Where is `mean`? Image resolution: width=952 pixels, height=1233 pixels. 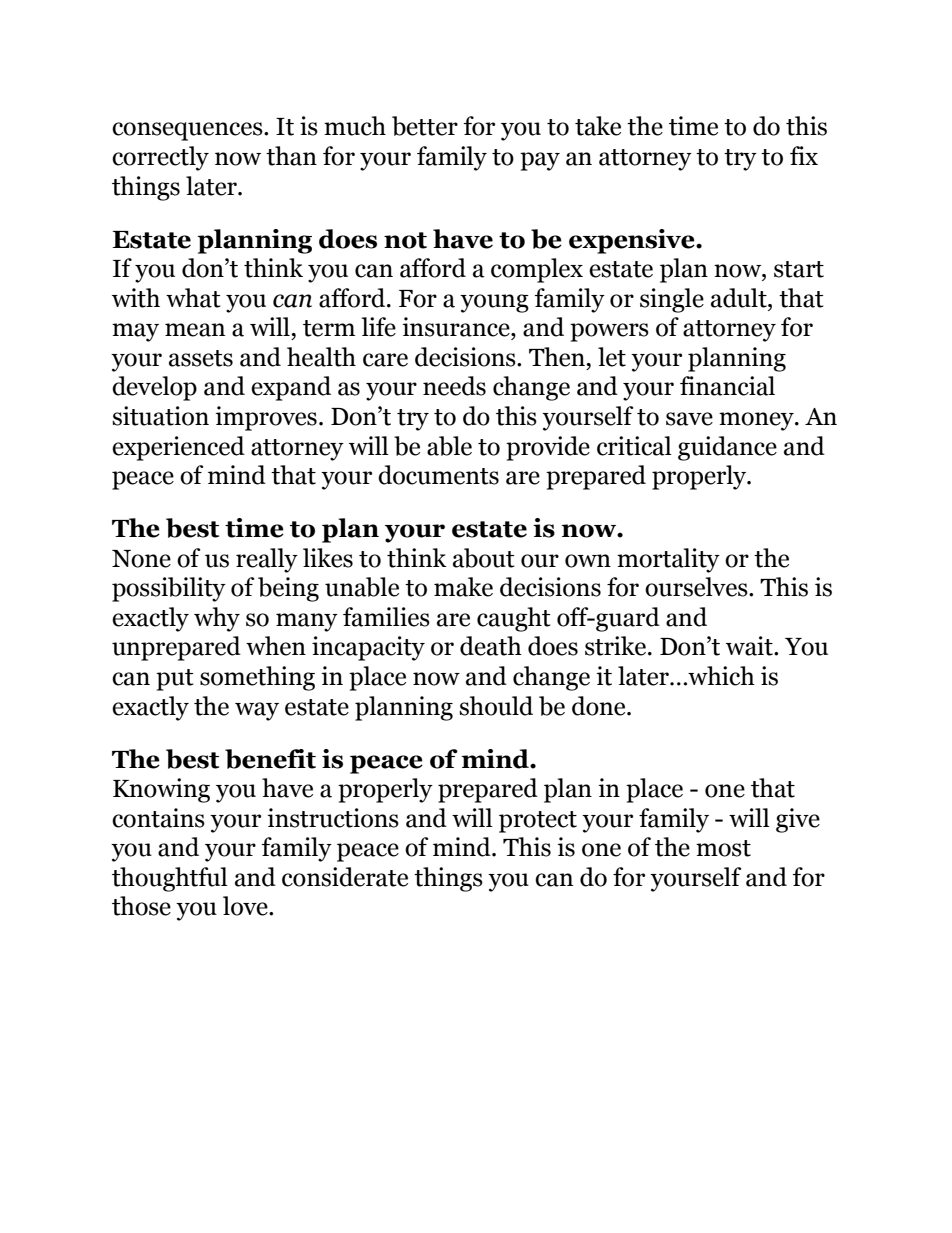 mean is located at coordinates (195, 330).
